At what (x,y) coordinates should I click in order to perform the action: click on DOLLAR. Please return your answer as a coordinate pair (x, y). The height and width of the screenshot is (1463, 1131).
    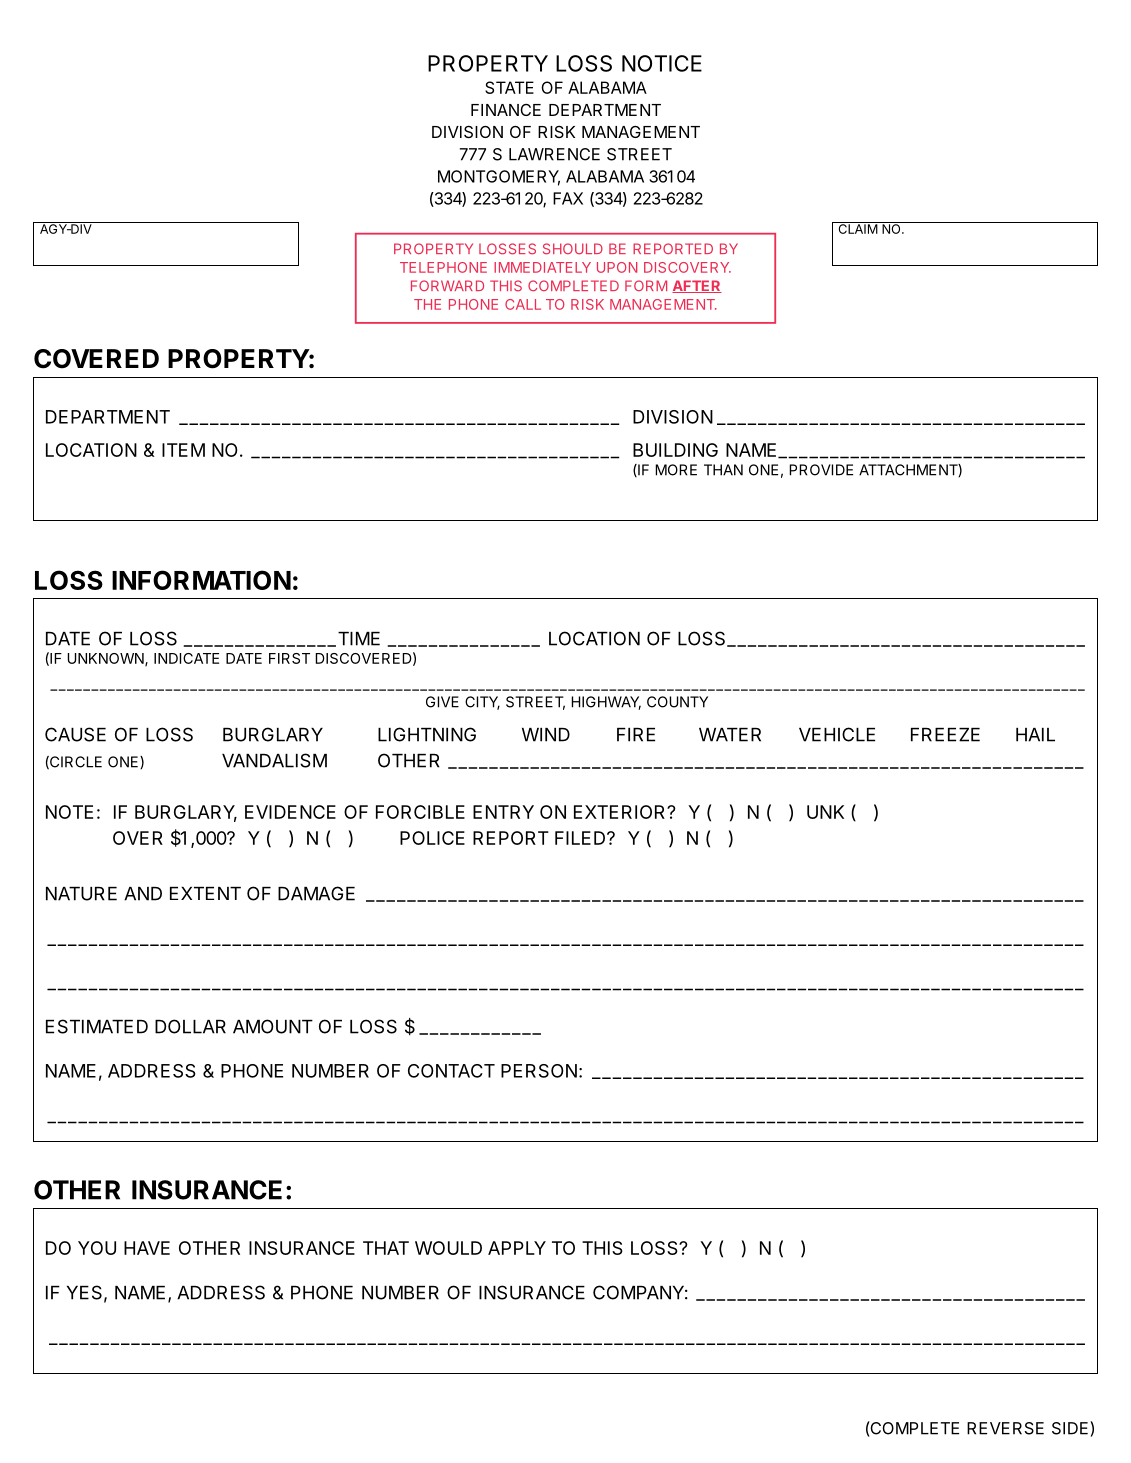
    Looking at the image, I should click on (190, 1026).
